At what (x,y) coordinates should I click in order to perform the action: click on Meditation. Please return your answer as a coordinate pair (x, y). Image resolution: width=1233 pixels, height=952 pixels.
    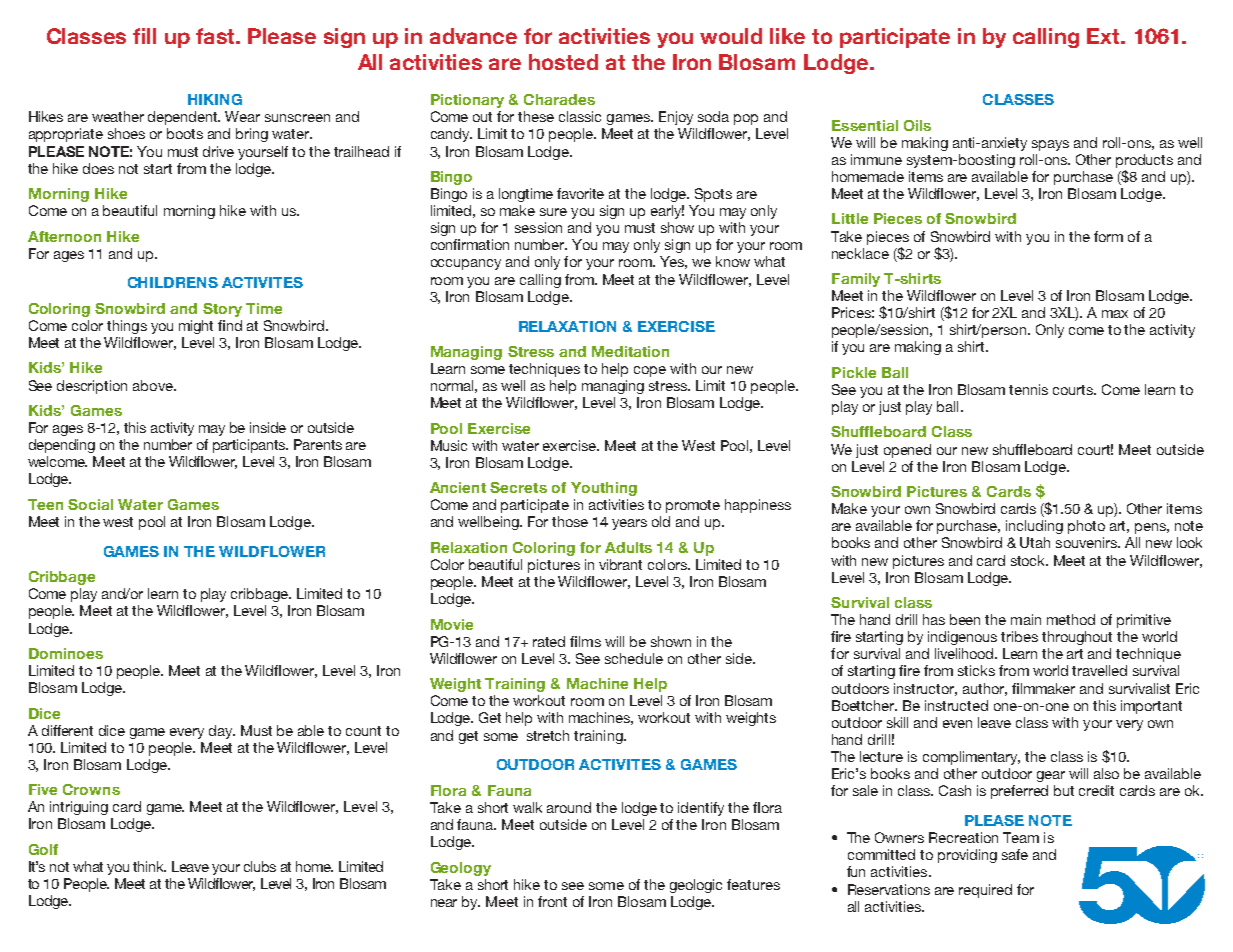
    Looking at the image, I should click on (630, 351).
